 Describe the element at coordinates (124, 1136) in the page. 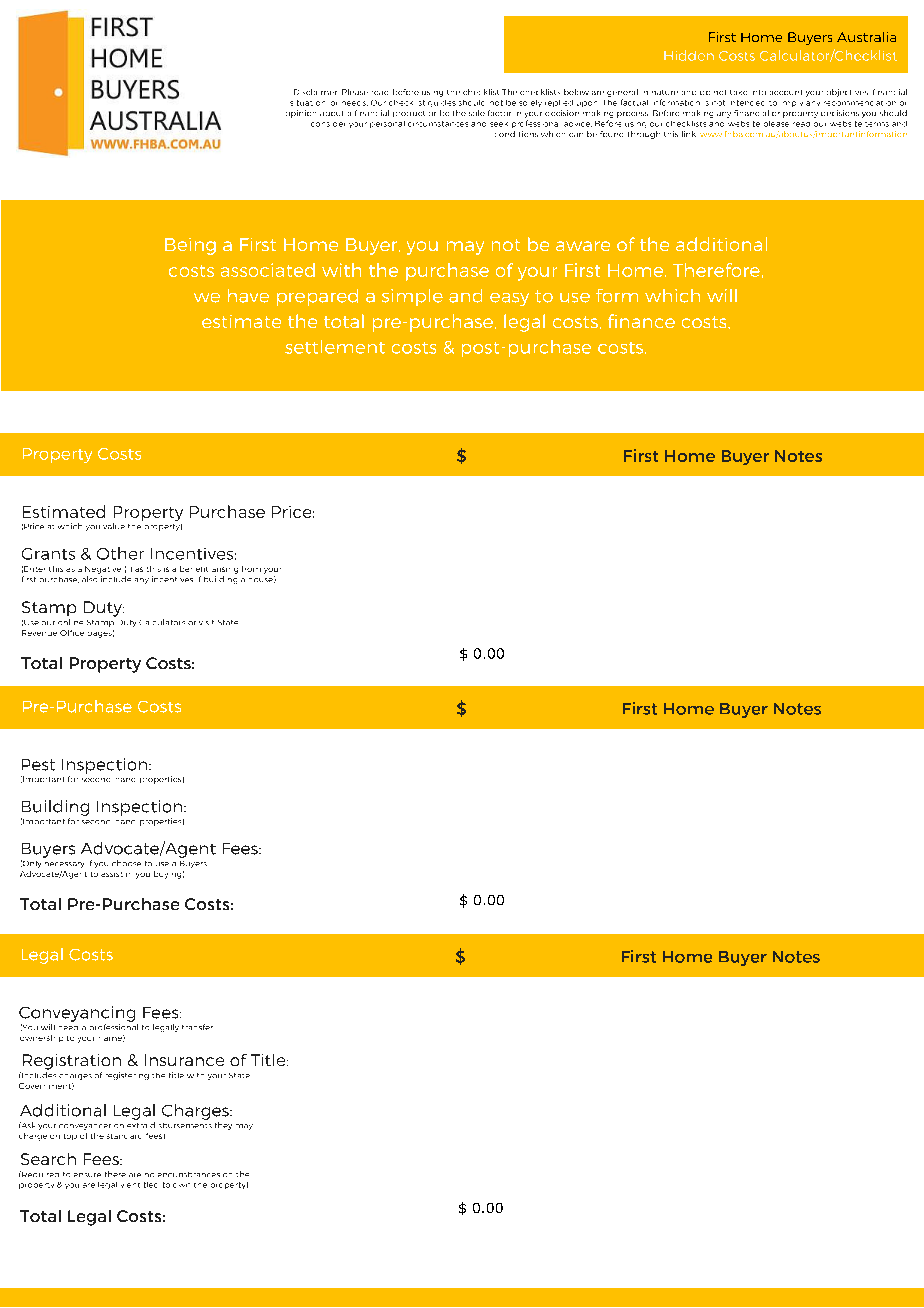

I see `standard` at that location.
